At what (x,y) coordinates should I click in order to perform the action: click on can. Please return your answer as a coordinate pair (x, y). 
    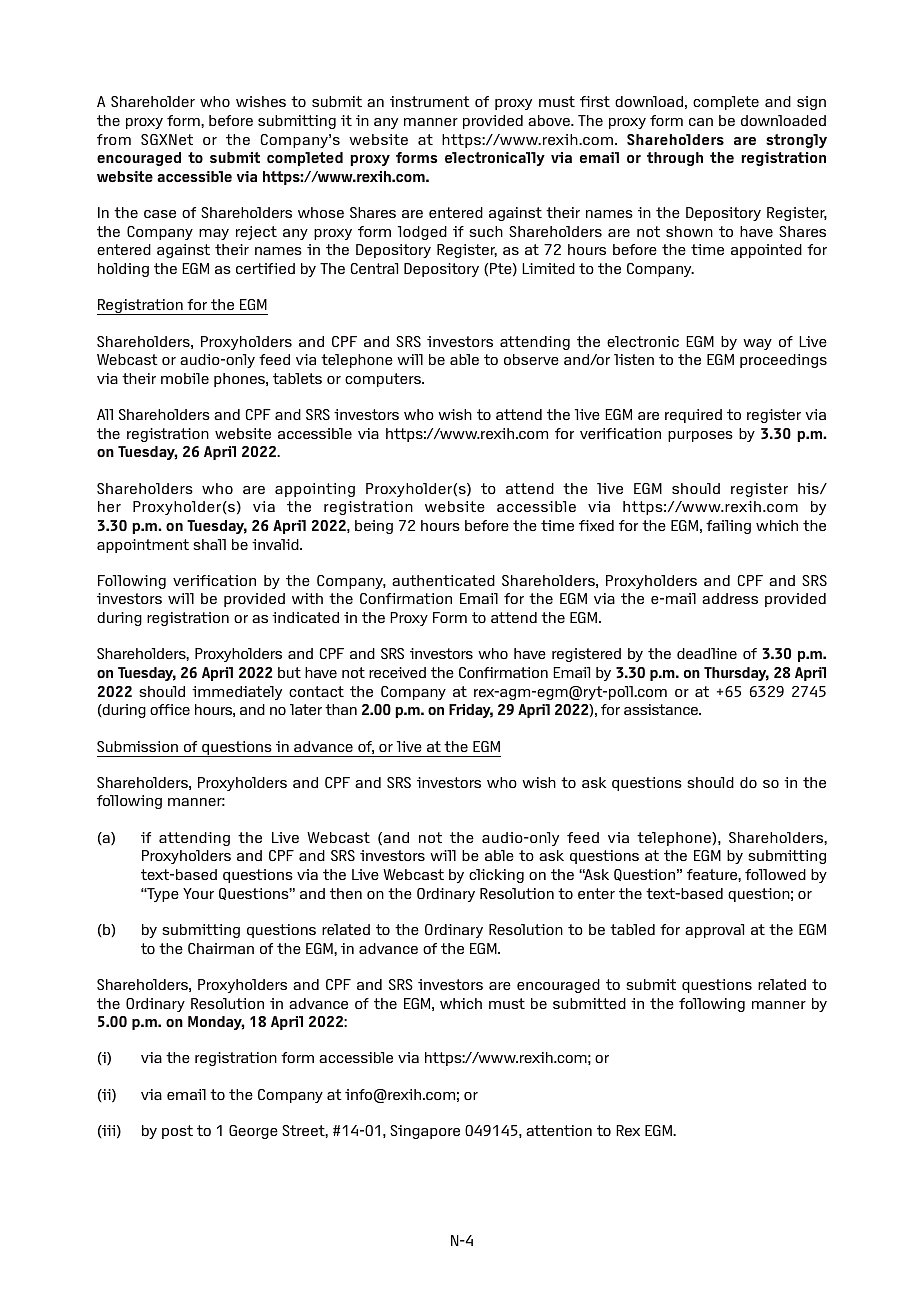
    Looking at the image, I should click on (701, 122).
